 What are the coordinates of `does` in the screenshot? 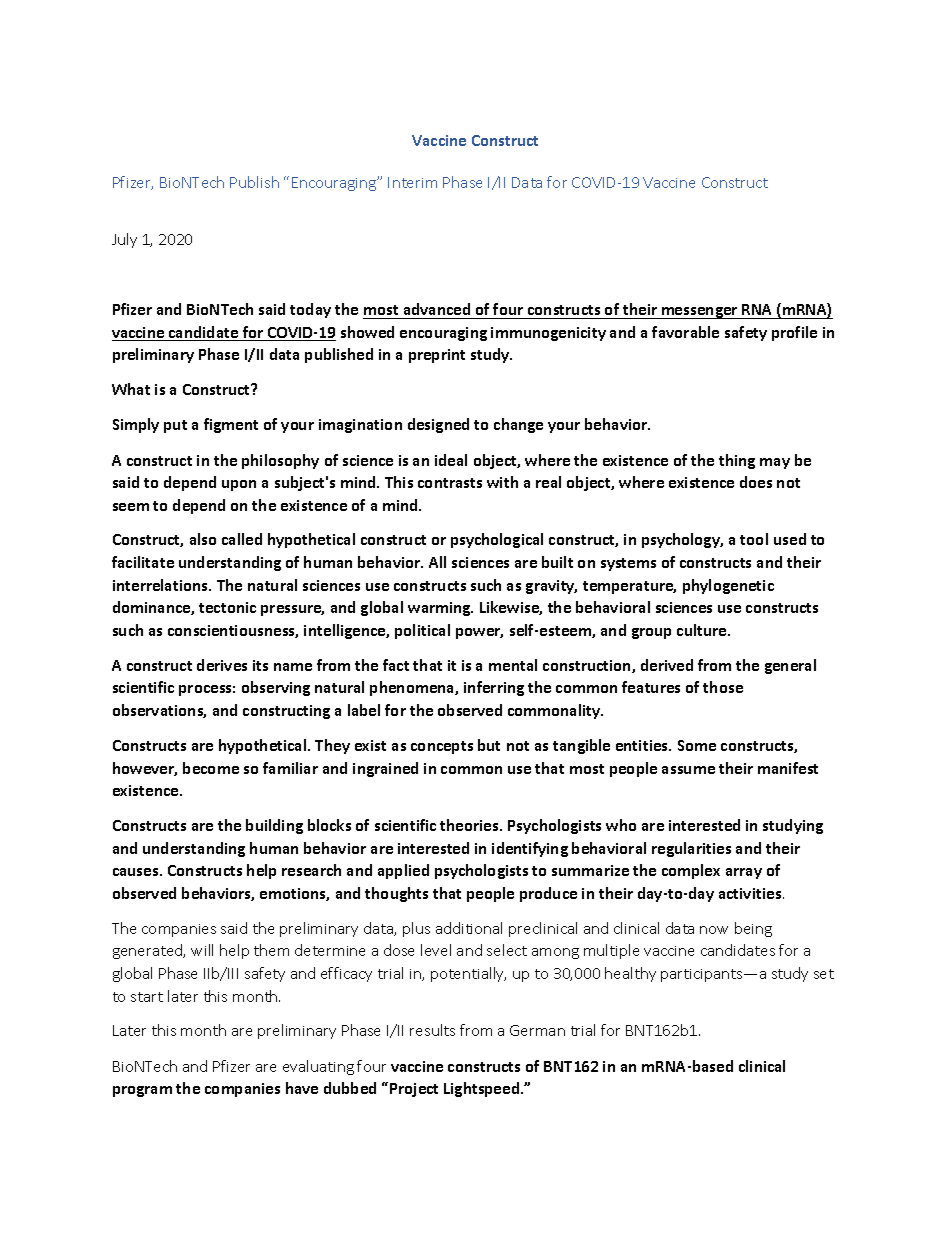 It's located at (756, 482).
